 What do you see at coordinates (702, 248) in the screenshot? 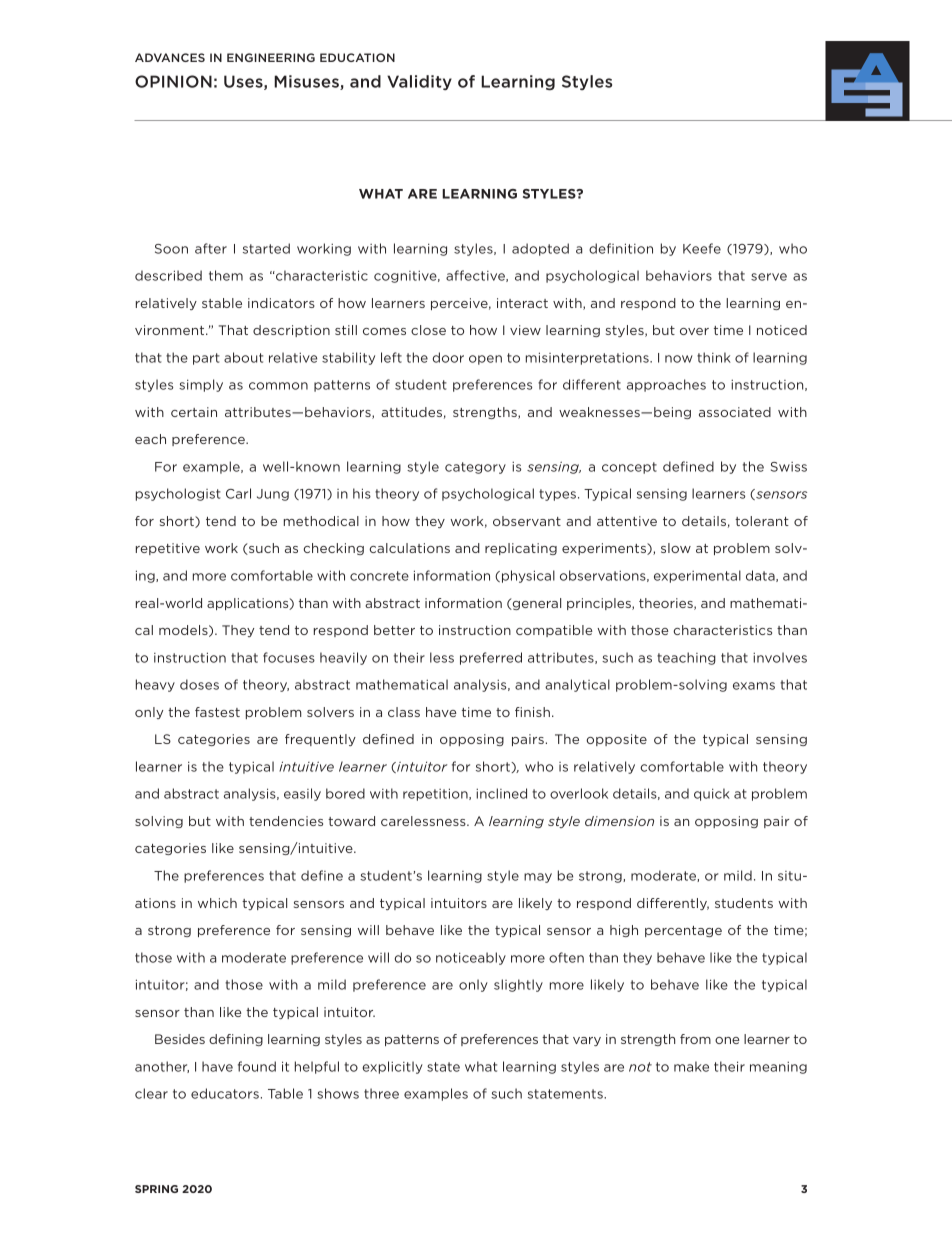
I see `Keefe` at bounding box center [702, 248].
